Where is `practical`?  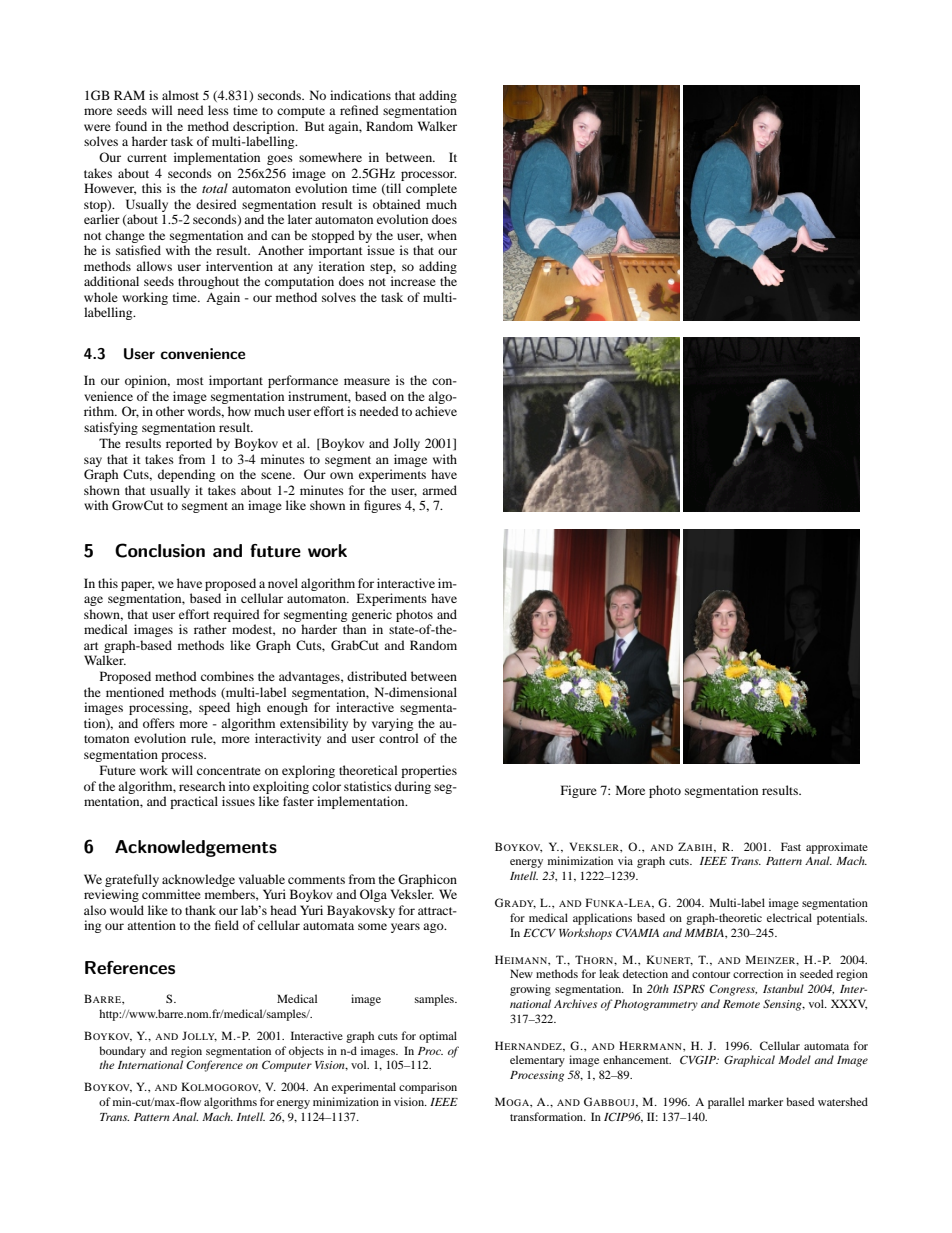
practical is located at coordinates (194, 802).
